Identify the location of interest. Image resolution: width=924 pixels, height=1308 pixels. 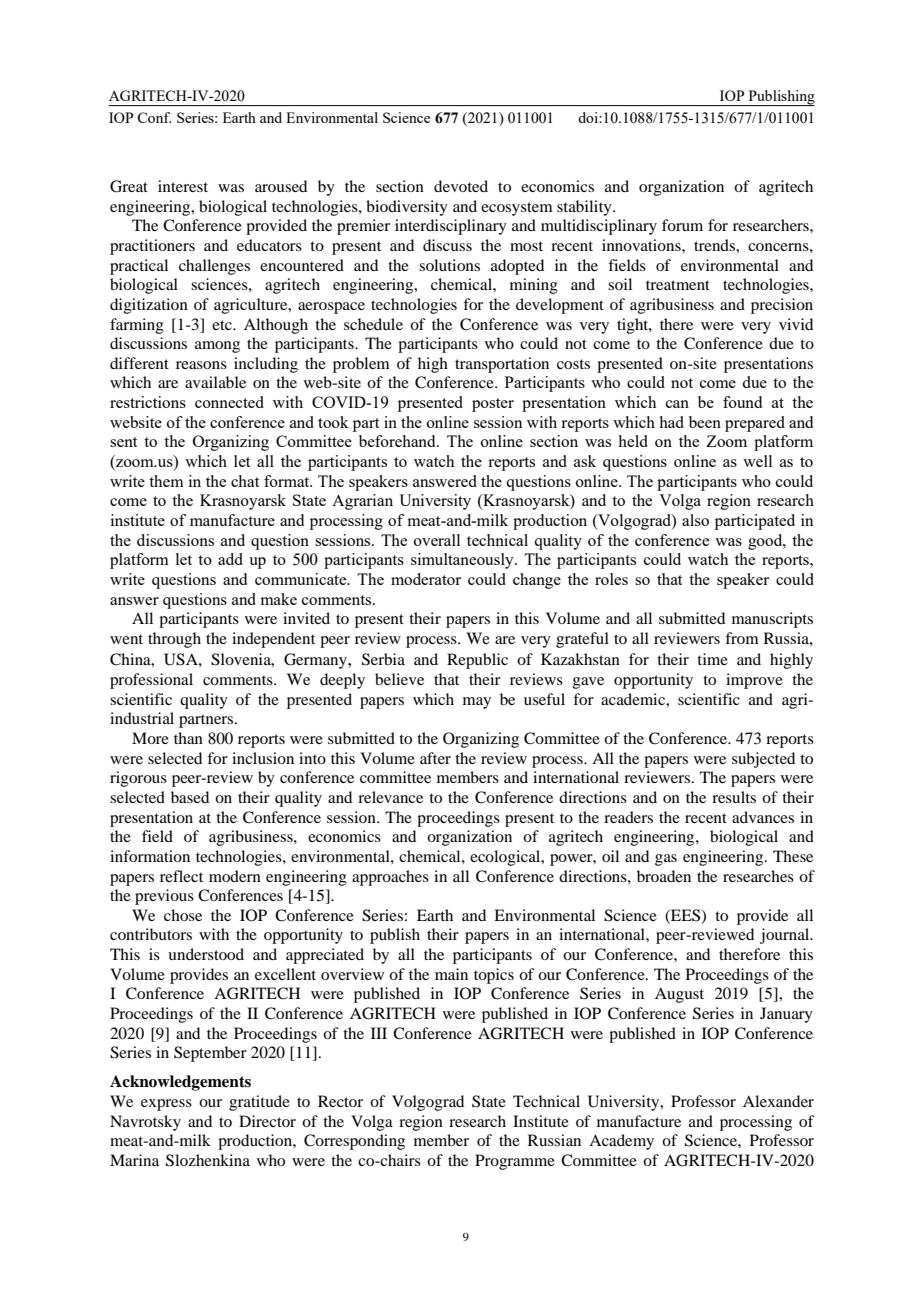
(183, 186).
